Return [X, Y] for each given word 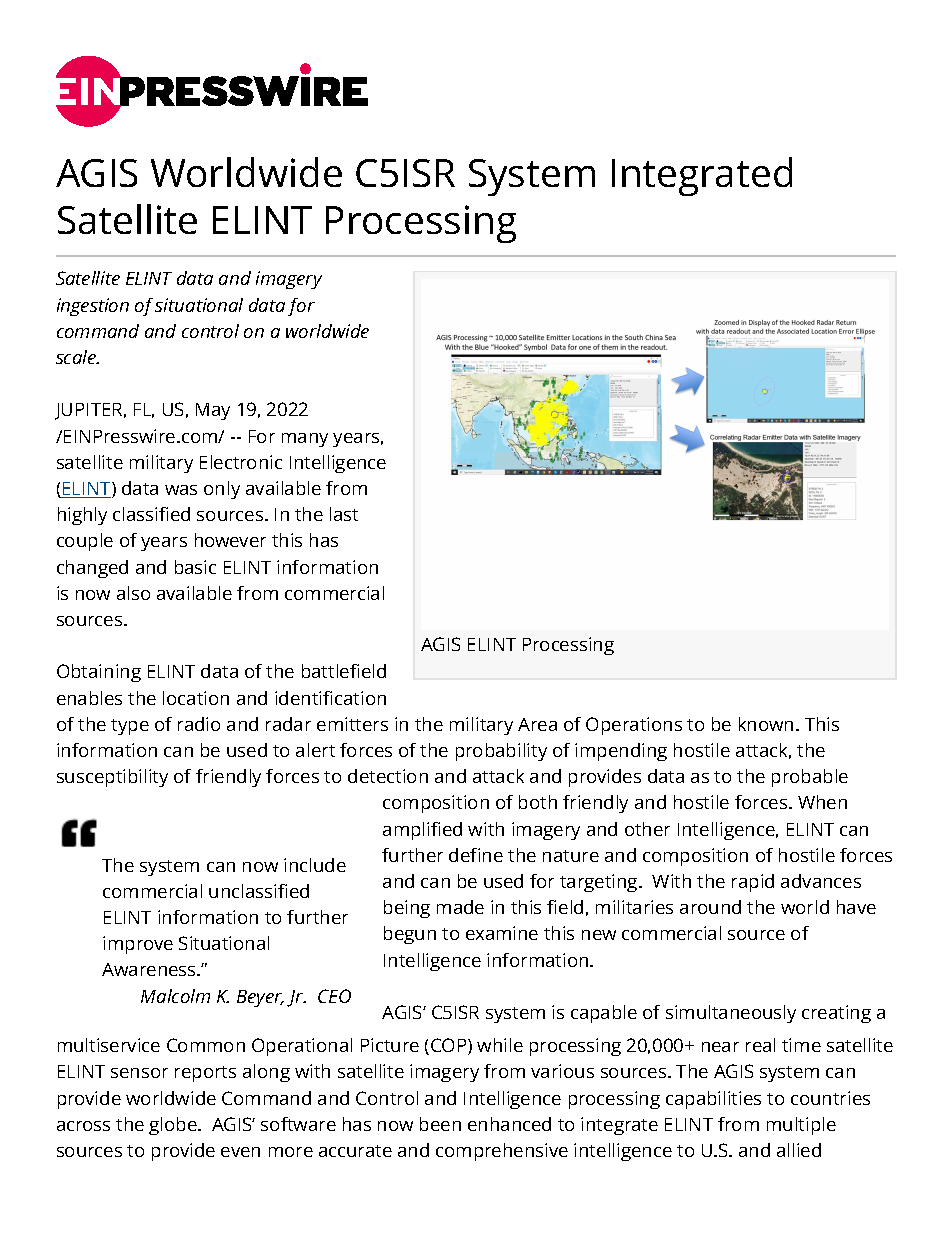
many [305, 440]
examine [502, 933]
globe [174, 1126]
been [440, 1124]
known [766, 724]
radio [199, 724]
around [710, 907]
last [344, 514]
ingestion [93, 307]
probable [810, 778]
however [230, 540]
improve [138, 945]
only [222, 490]
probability [501, 752]
